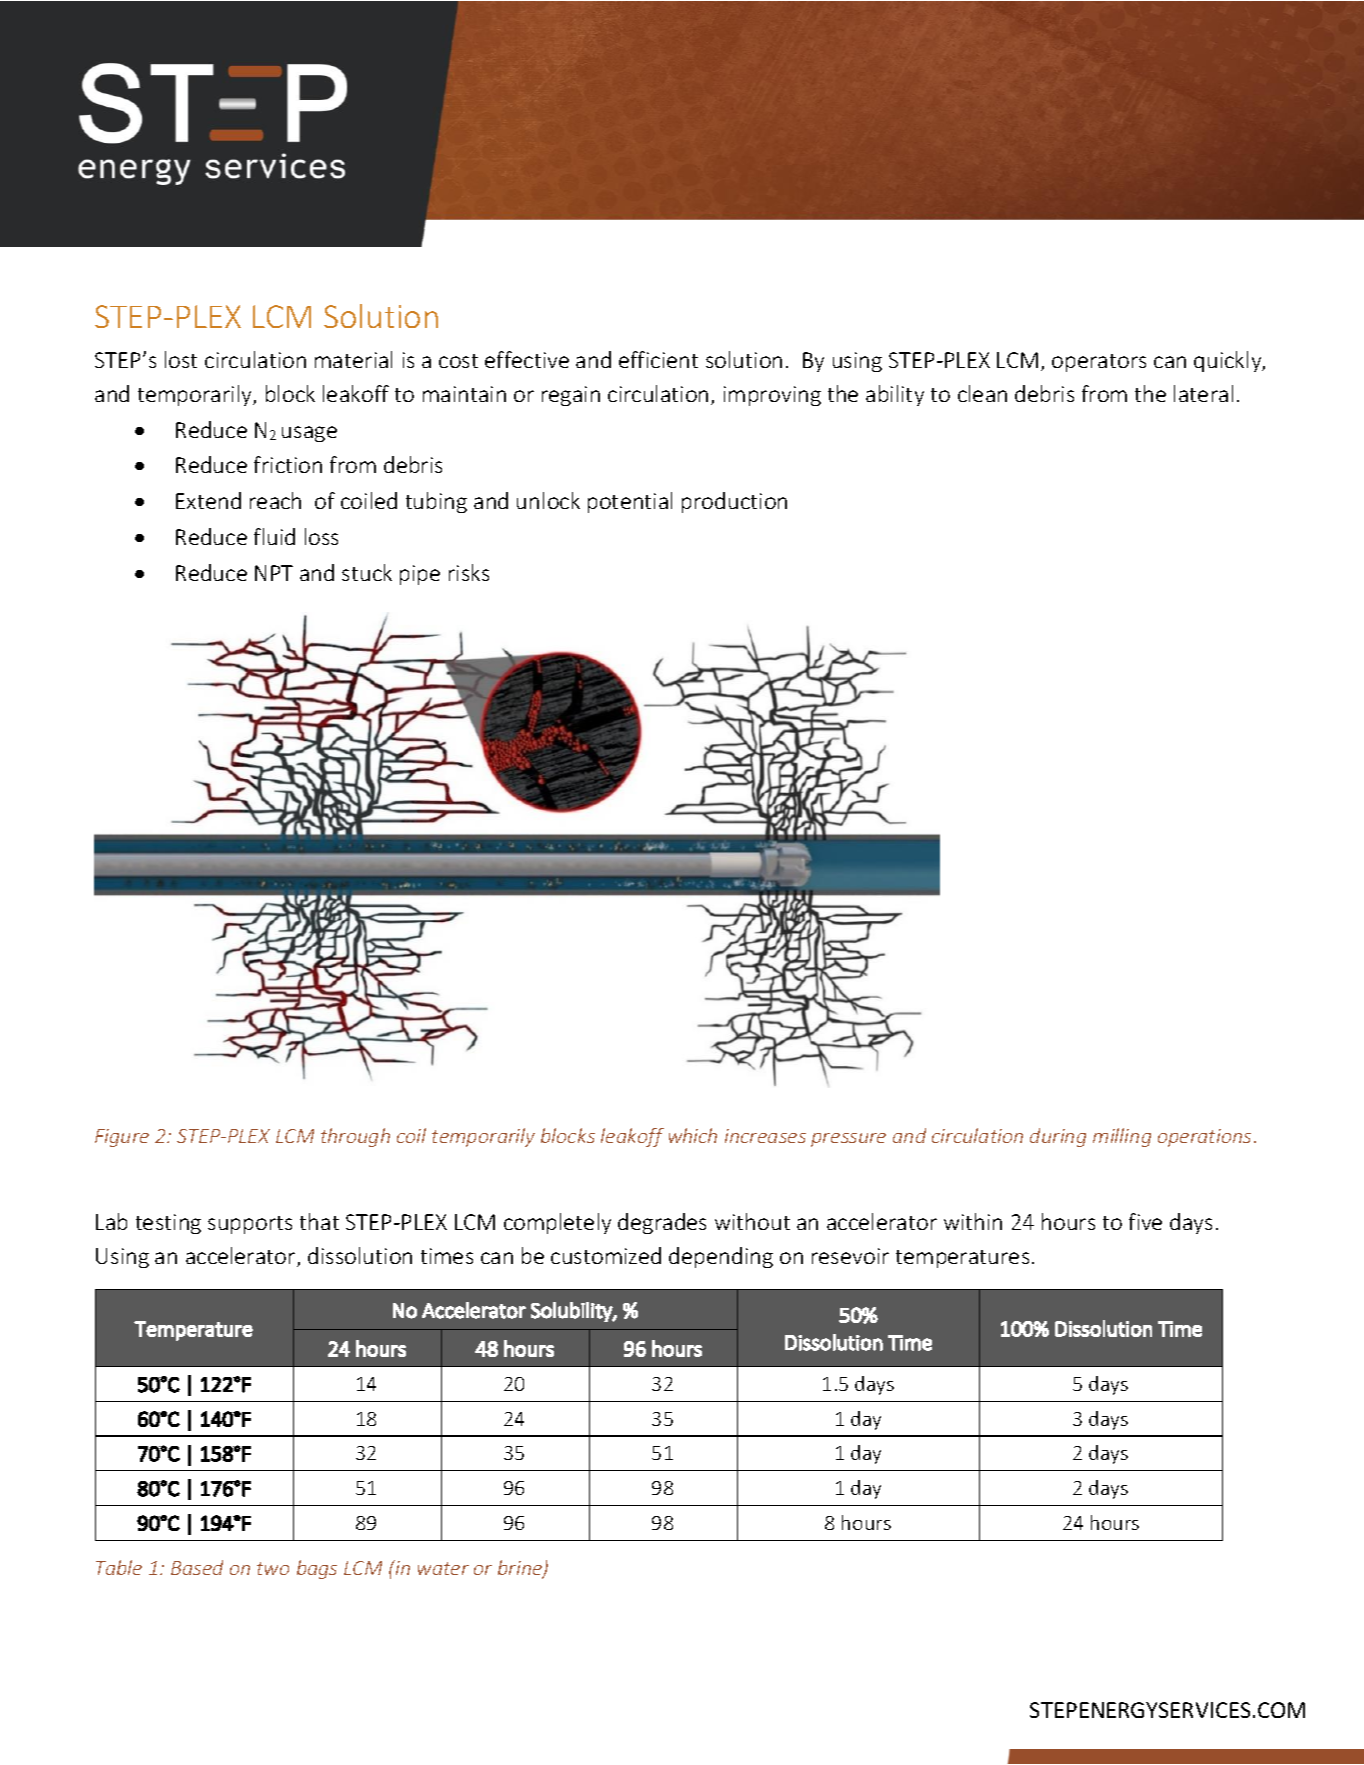  What do you see at coordinates (521, 1569) in the screenshot?
I see `brine` at bounding box center [521, 1569].
